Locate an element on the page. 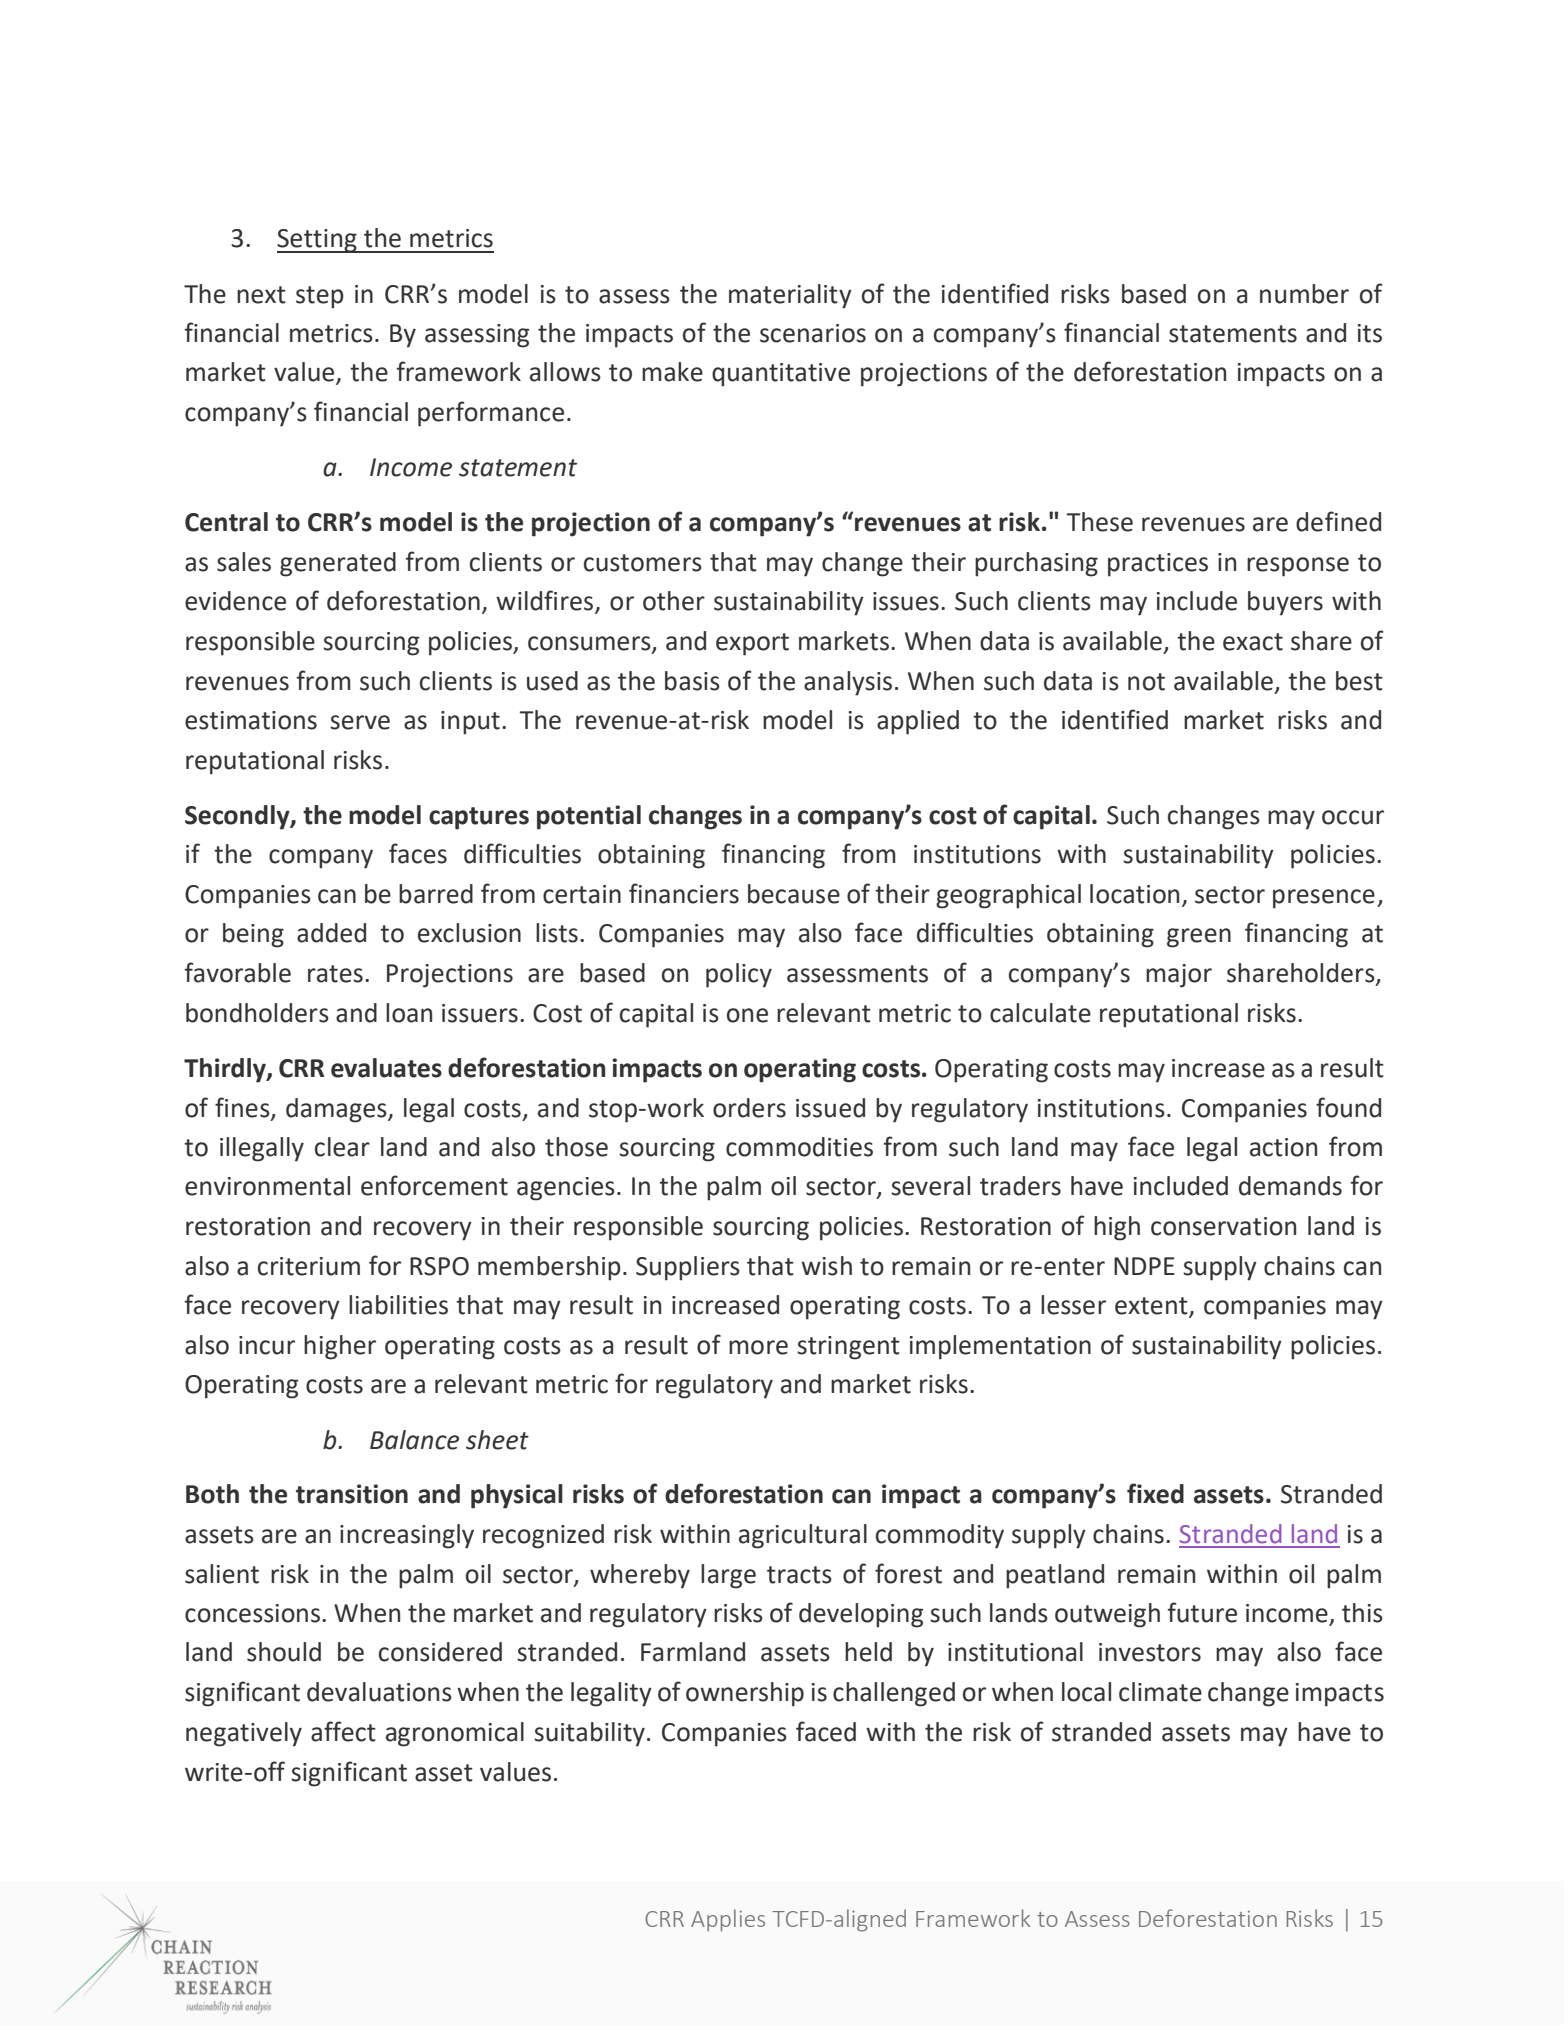 The height and width of the image is (2030, 1568). evaluates is located at coordinates (386, 1068).
